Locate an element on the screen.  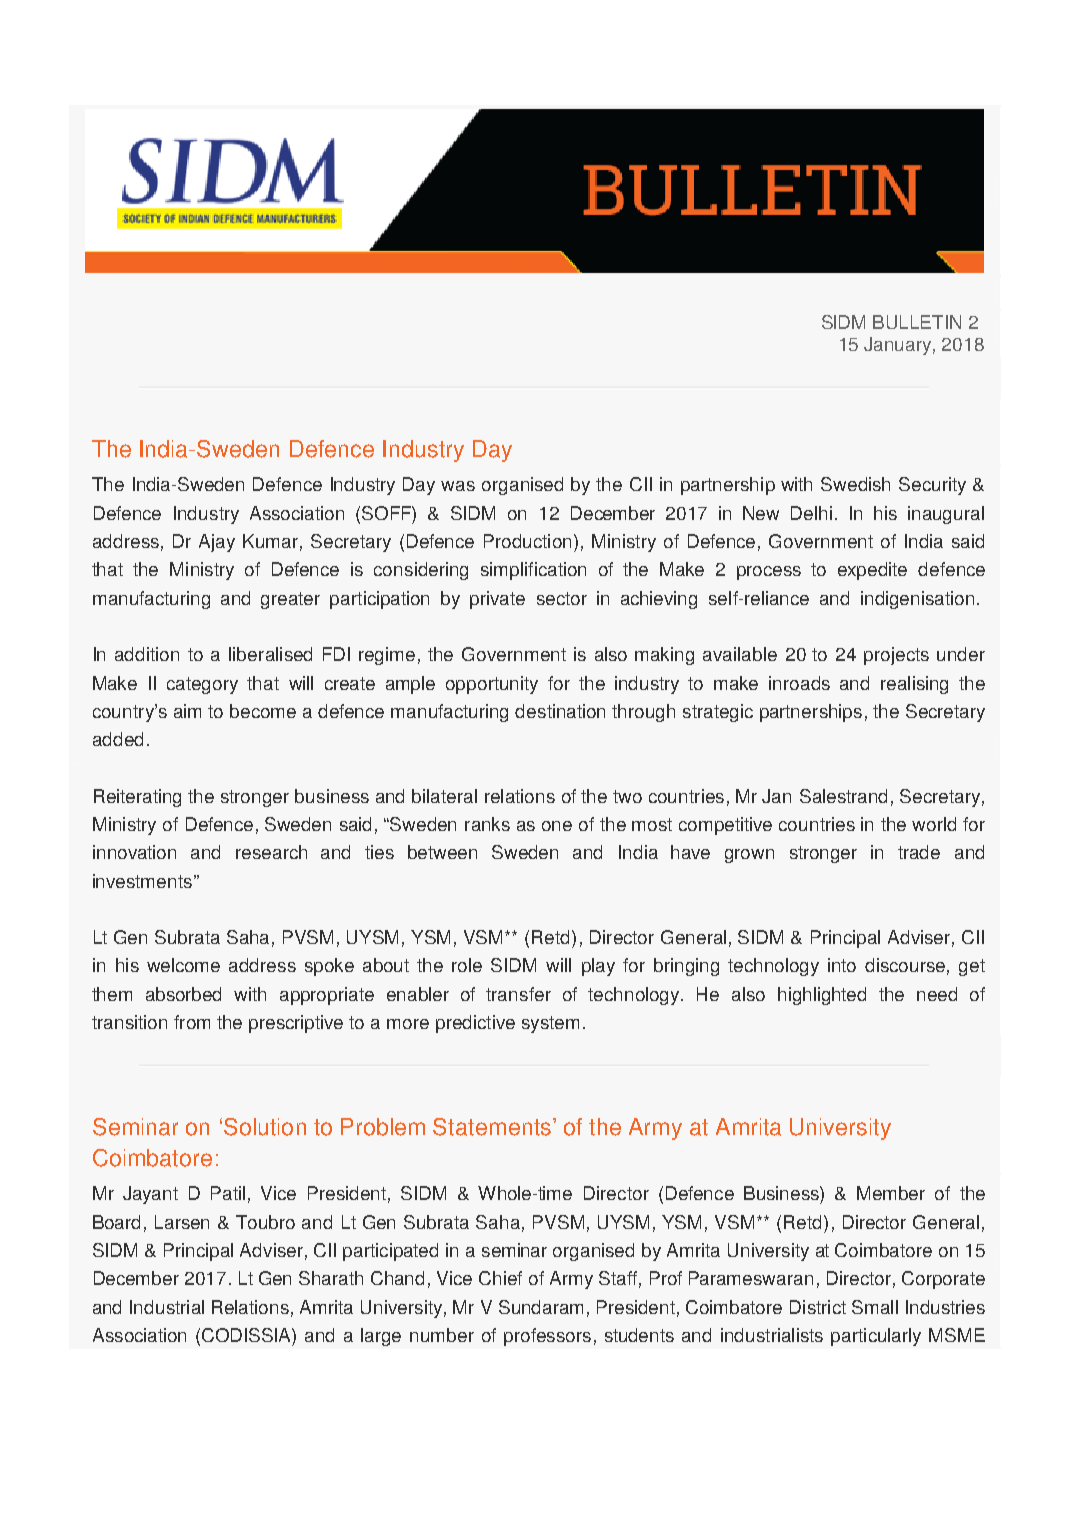
projects is located at coordinates (896, 656).
